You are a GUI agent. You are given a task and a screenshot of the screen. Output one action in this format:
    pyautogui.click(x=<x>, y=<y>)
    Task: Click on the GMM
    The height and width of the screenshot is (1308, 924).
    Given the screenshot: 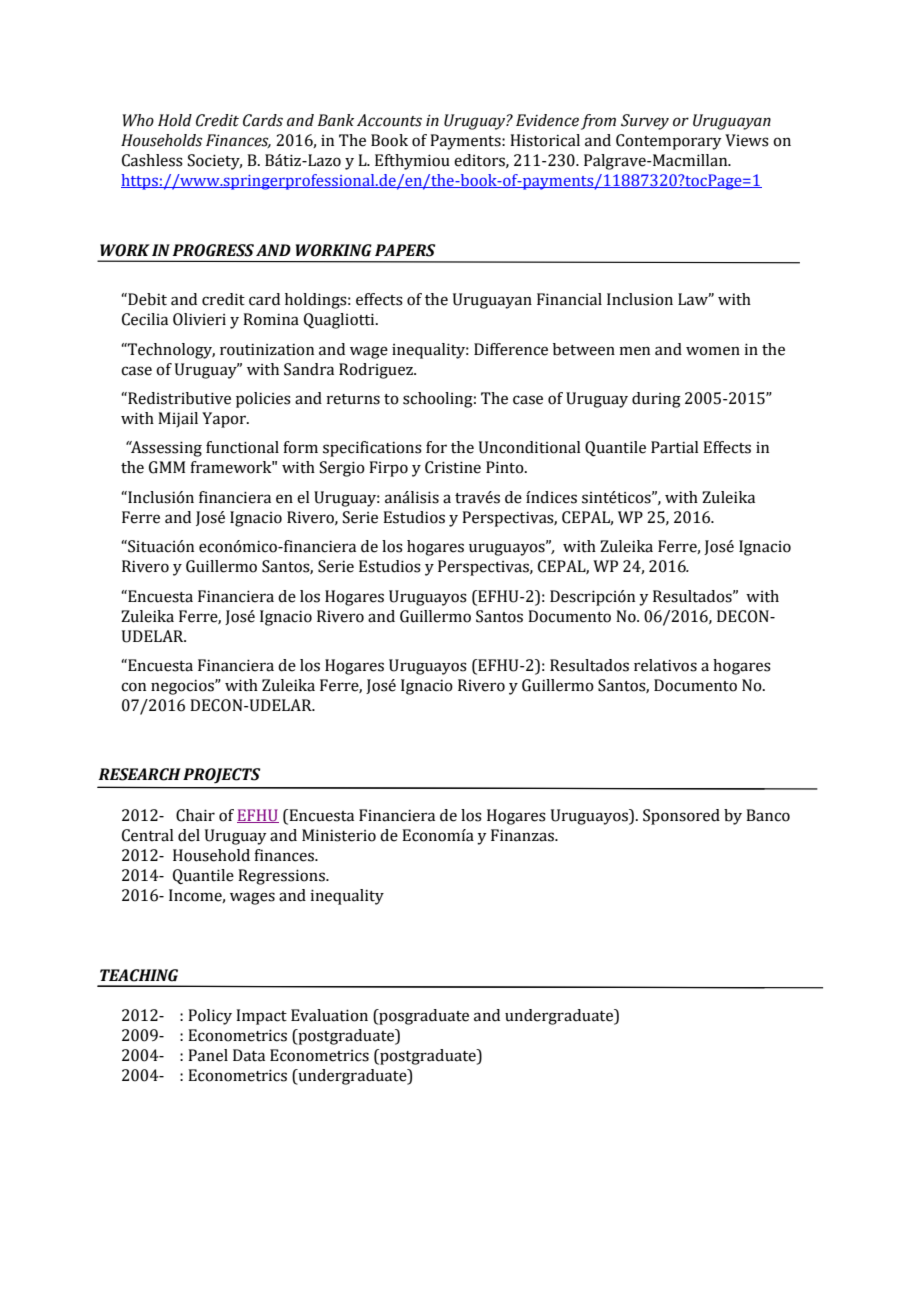 What is the action you would take?
    pyautogui.click(x=167, y=467)
